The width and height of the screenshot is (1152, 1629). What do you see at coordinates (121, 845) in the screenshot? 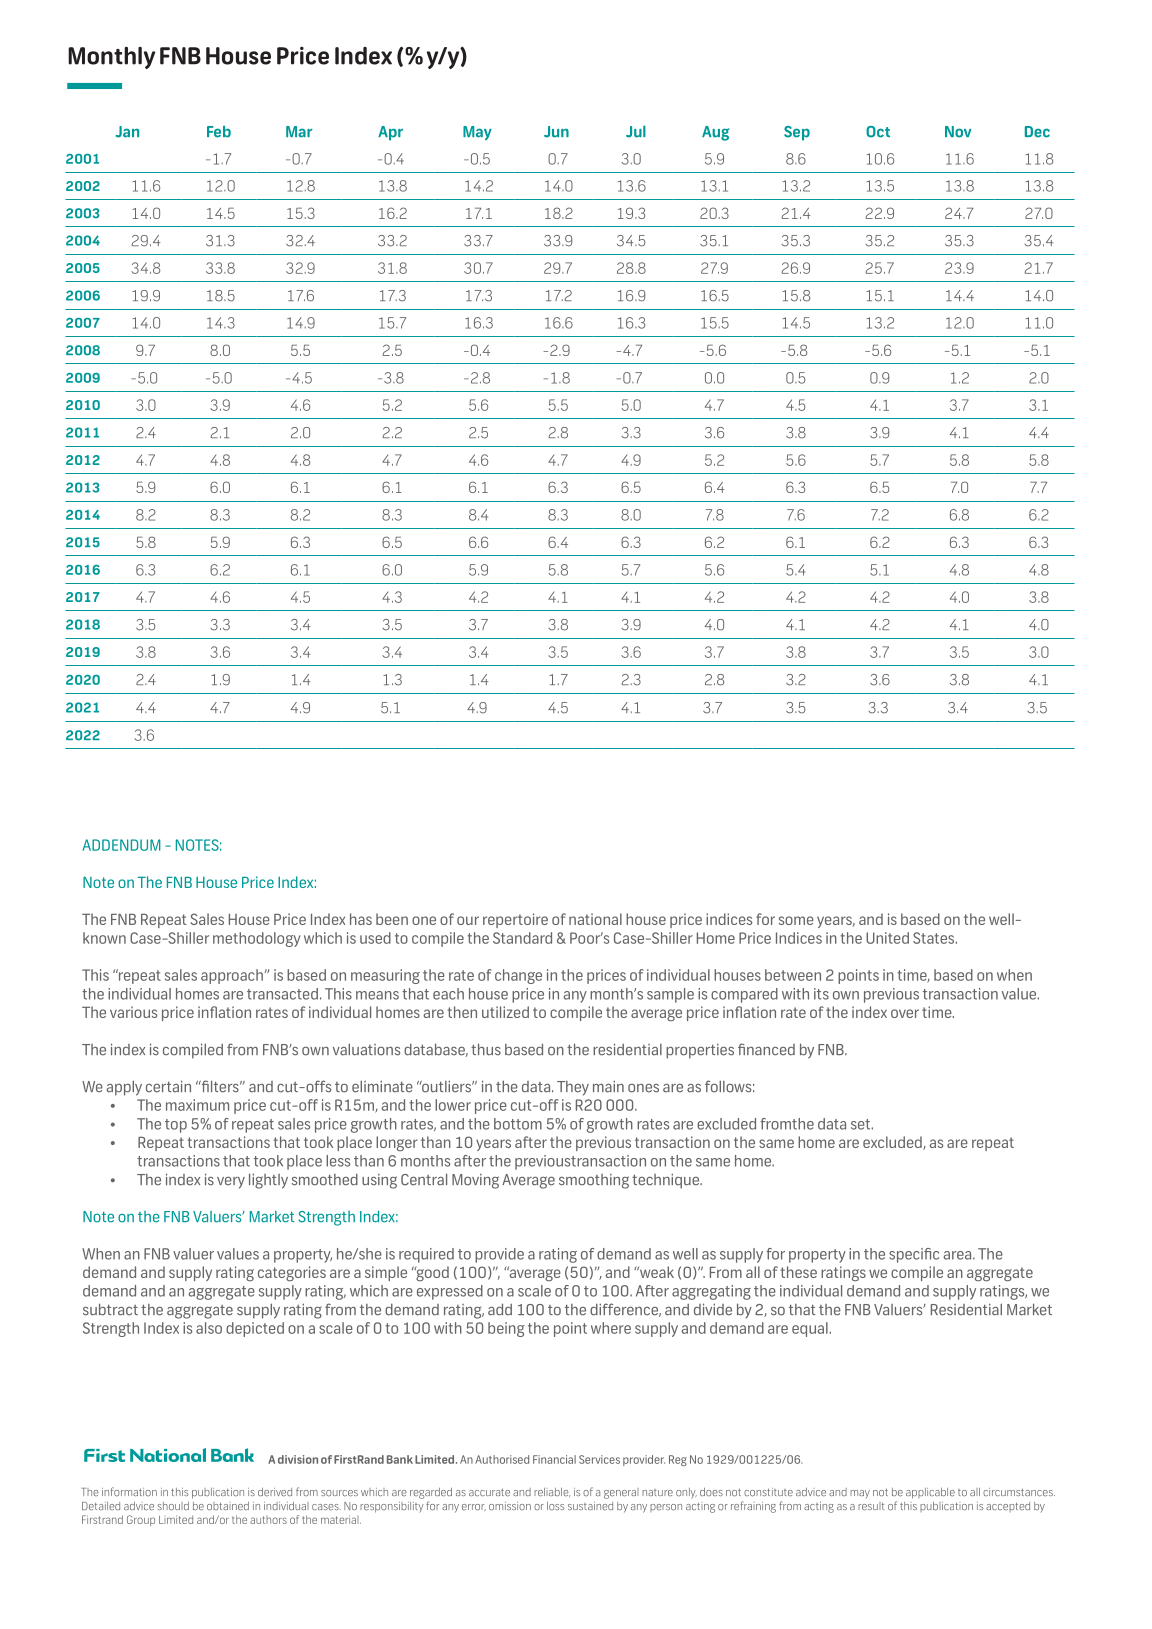
I see `ADDENDUM` at bounding box center [121, 845].
